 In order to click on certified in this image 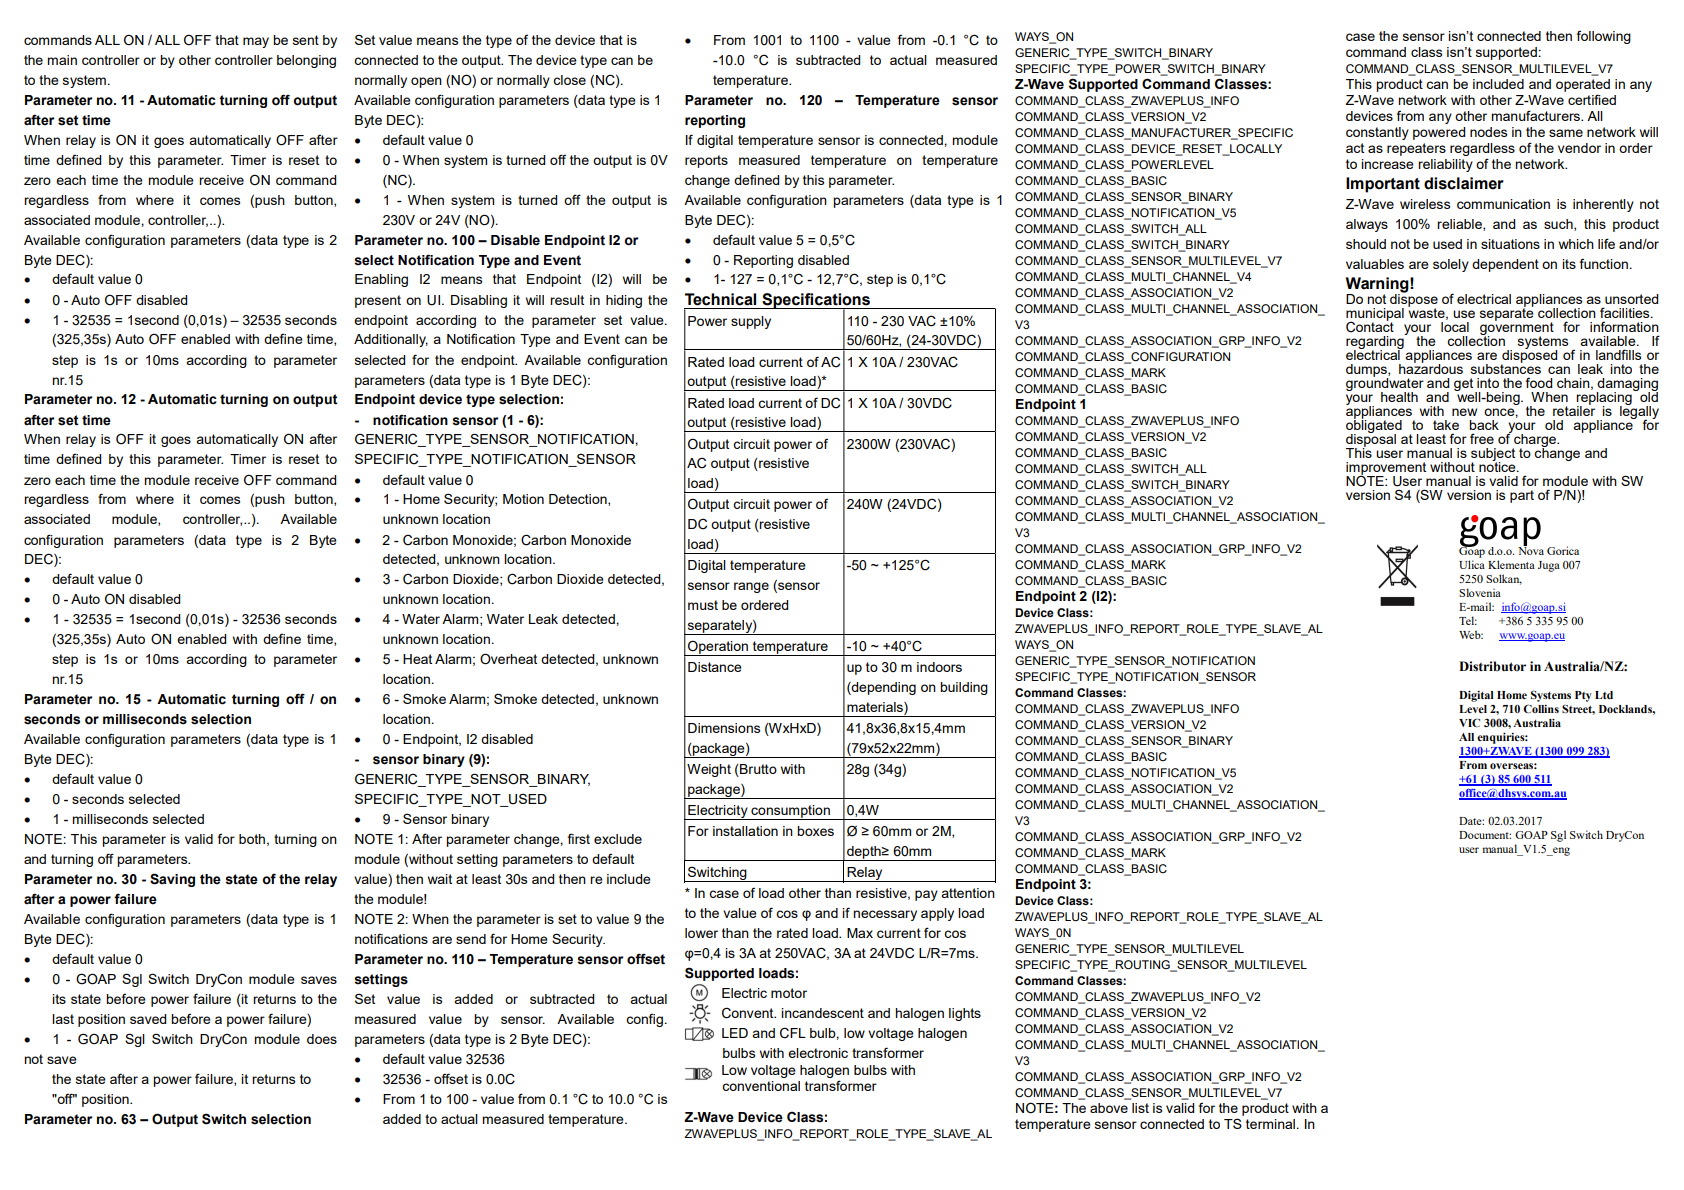, I will do `click(1592, 99)`.
